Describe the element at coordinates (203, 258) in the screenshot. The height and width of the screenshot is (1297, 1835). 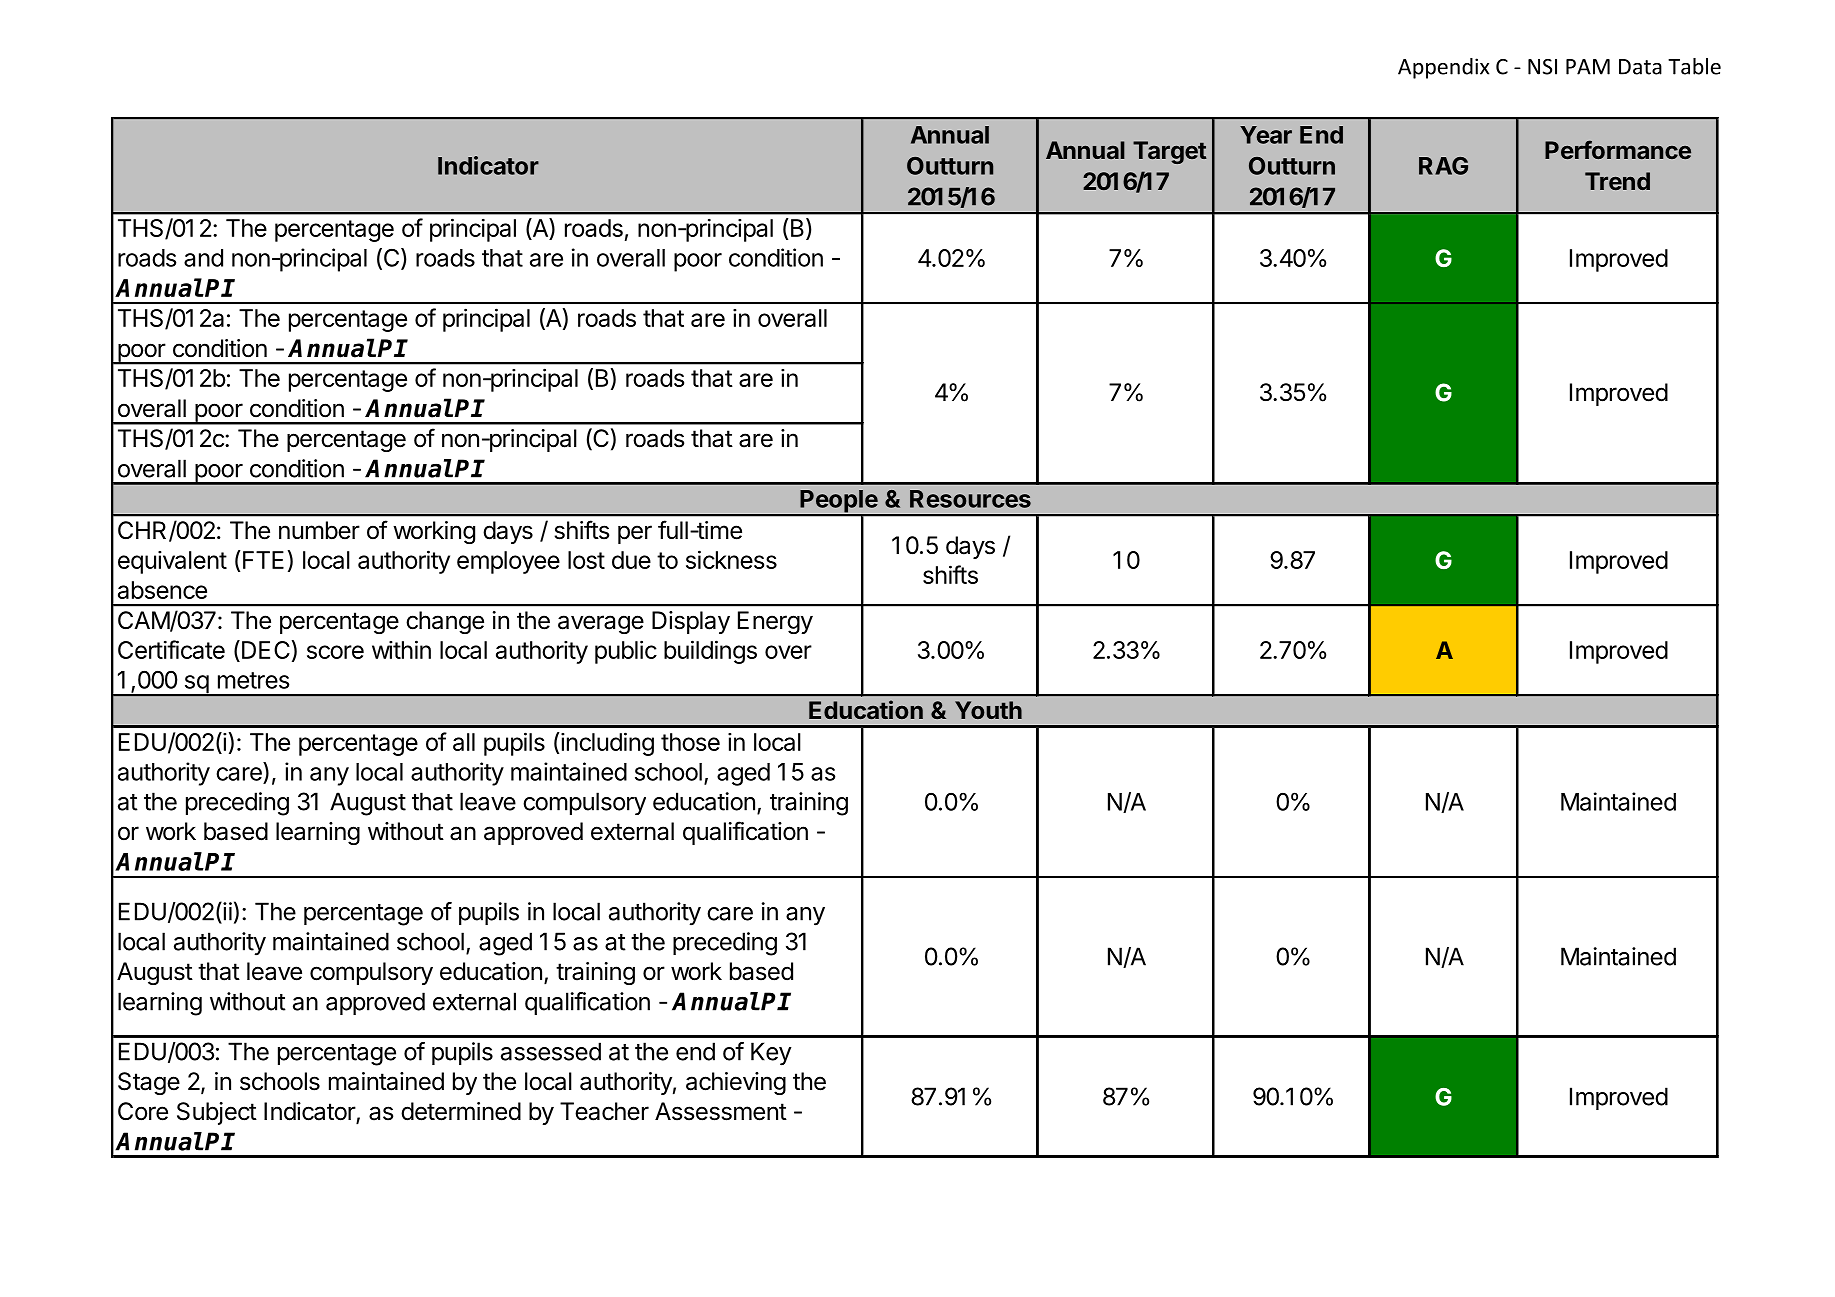
I see `and` at that location.
